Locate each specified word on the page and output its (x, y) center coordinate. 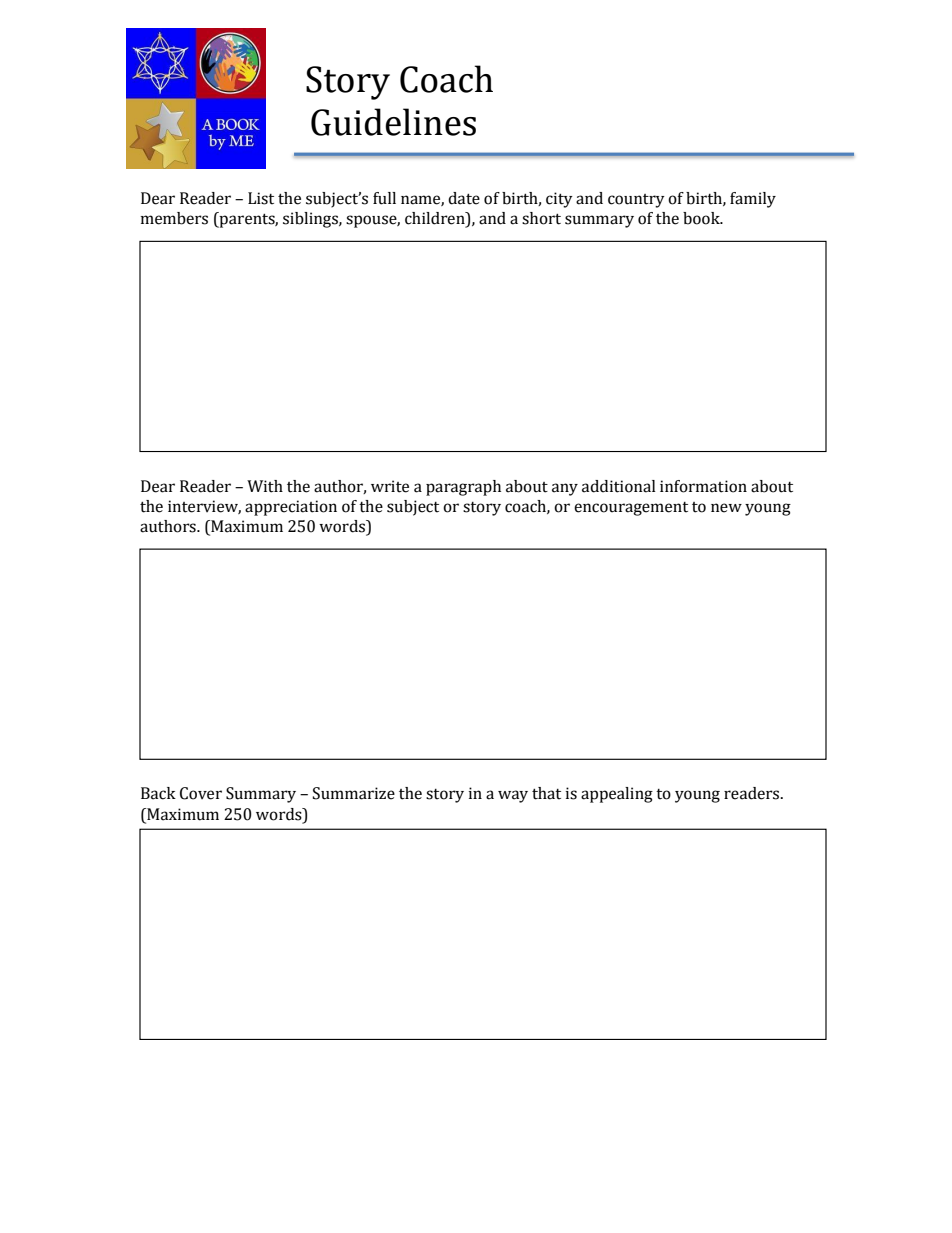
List (261, 198)
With (265, 486)
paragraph (463, 488)
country (636, 201)
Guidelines (393, 122)
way (513, 796)
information (703, 486)
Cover (201, 793)
